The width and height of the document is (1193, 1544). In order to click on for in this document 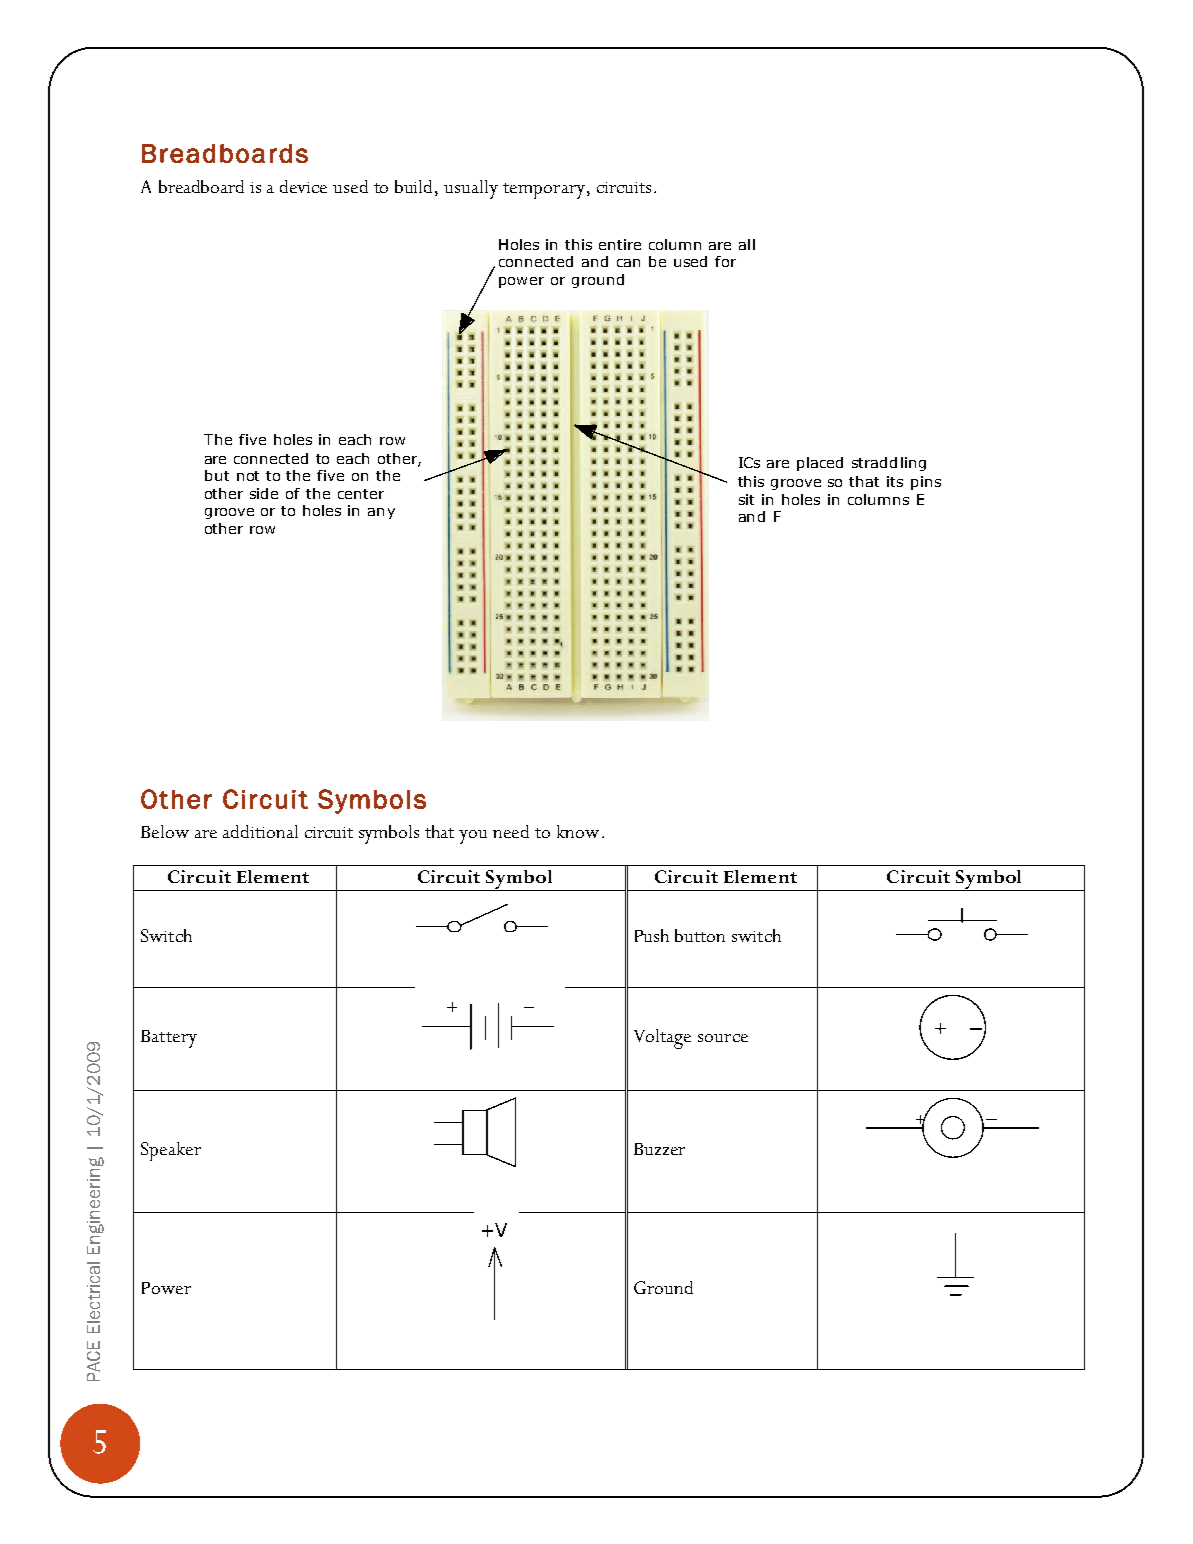, I will do `click(725, 261)`.
